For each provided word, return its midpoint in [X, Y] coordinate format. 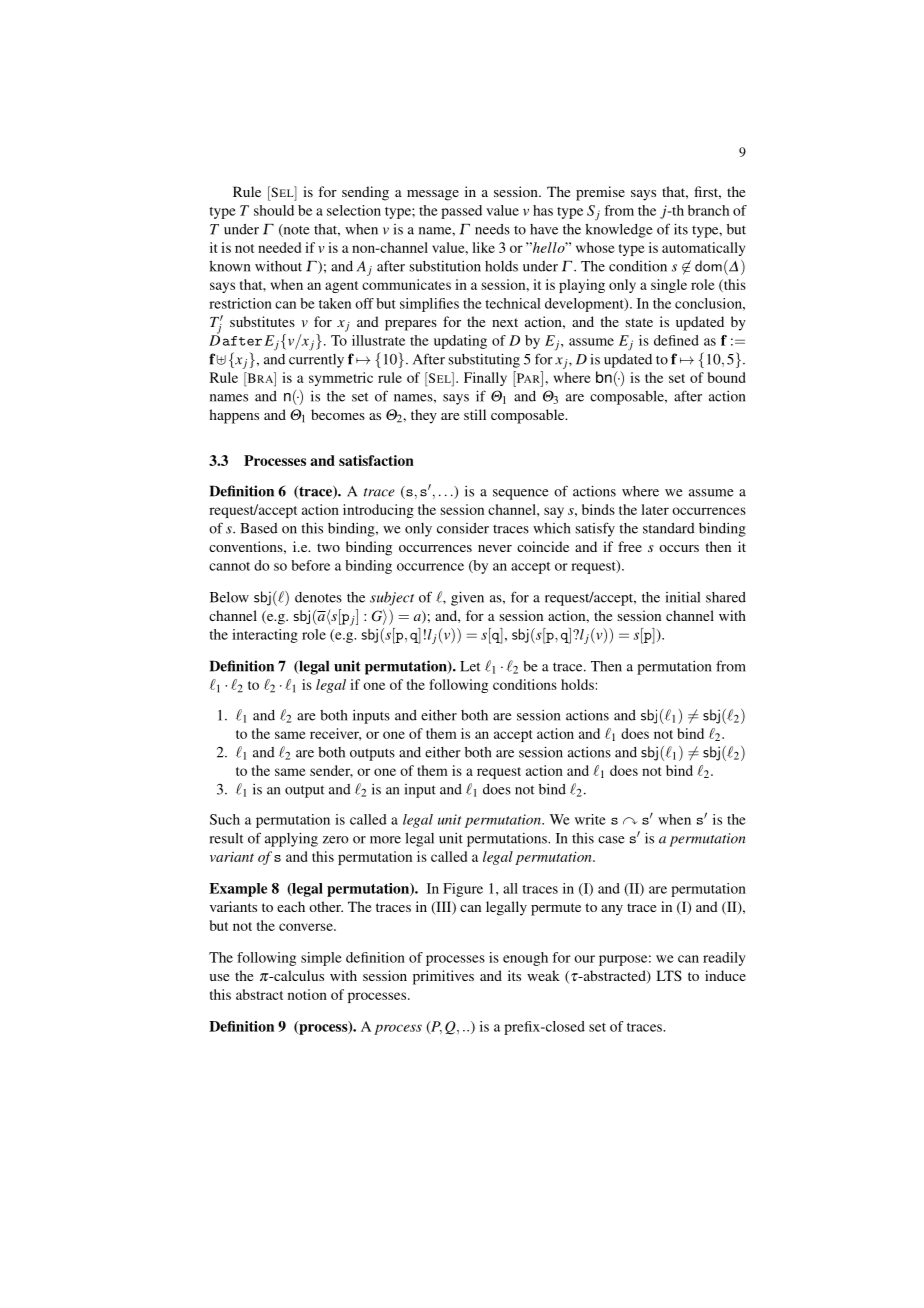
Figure [463, 890]
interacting [265, 636]
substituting [484, 360]
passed [461, 212]
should [274, 210]
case [611, 840]
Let [470, 666]
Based [259, 528]
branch [708, 210]
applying [291, 839]
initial [683, 597]
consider [463, 528]
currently [316, 361]
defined [676, 340]
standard [669, 528]
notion [307, 994]
